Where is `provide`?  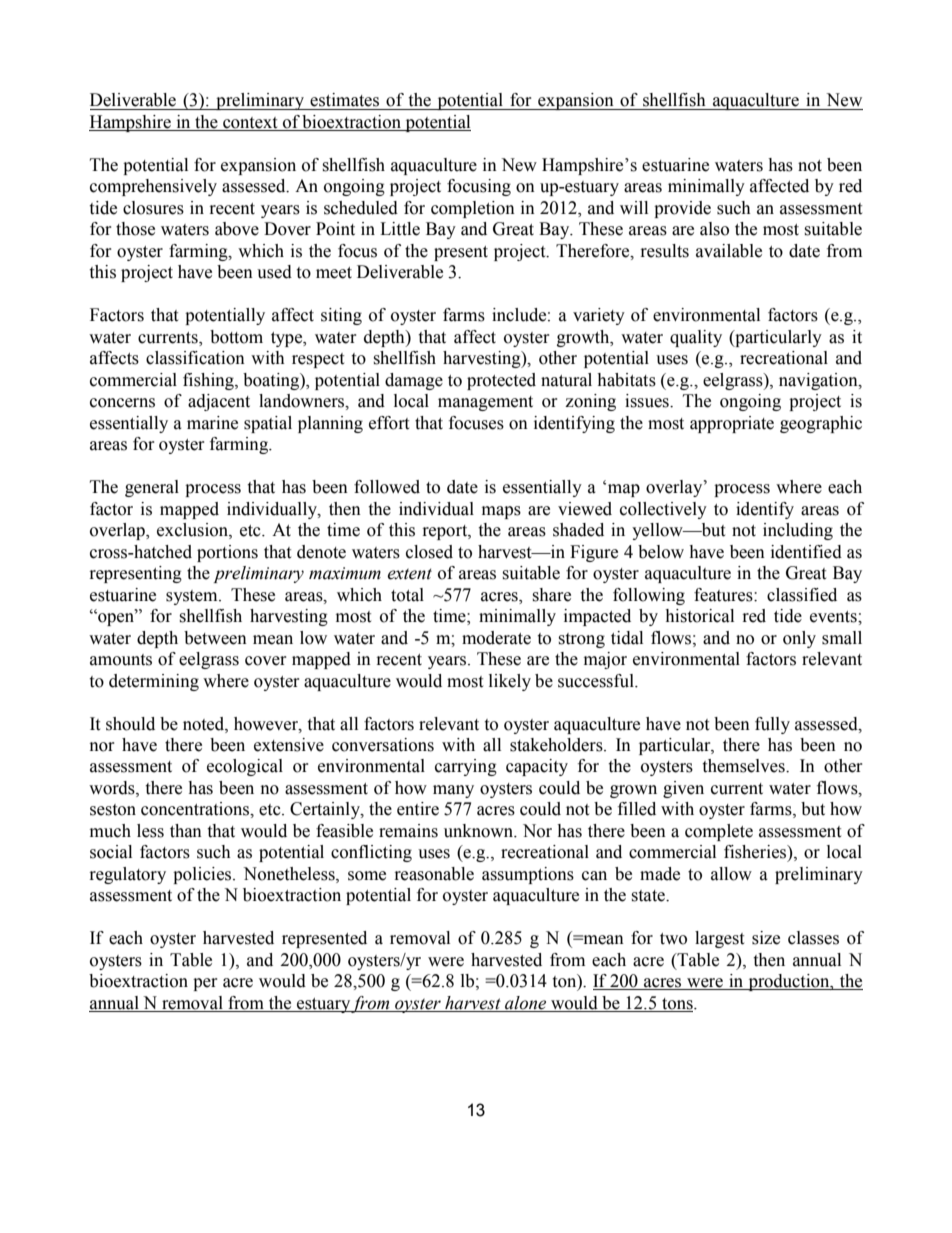
provide is located at coordinates (682, 209).
